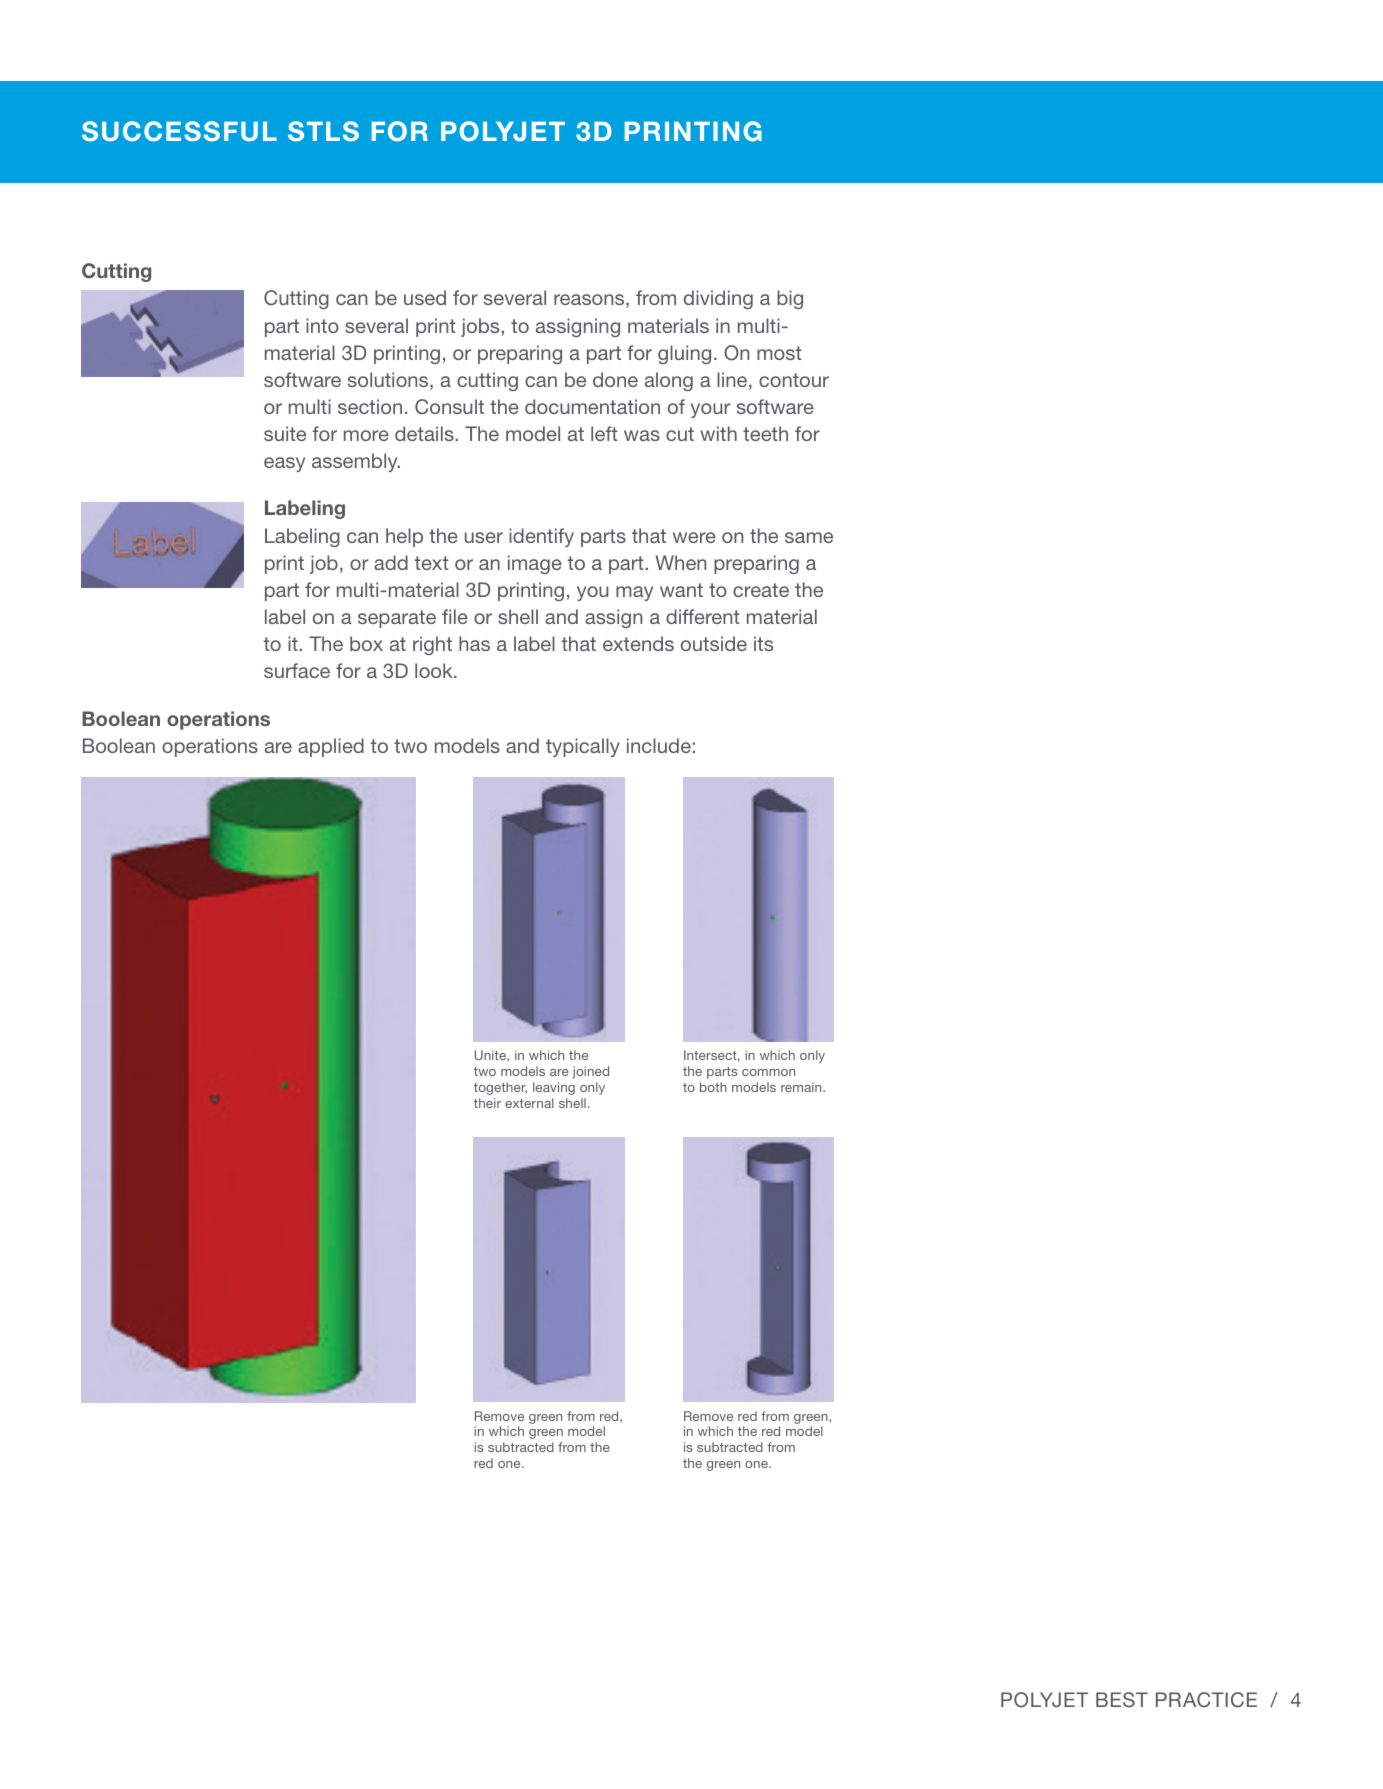 The image size is (1383, 1789). I want to click on their, so click(487, 1103).
